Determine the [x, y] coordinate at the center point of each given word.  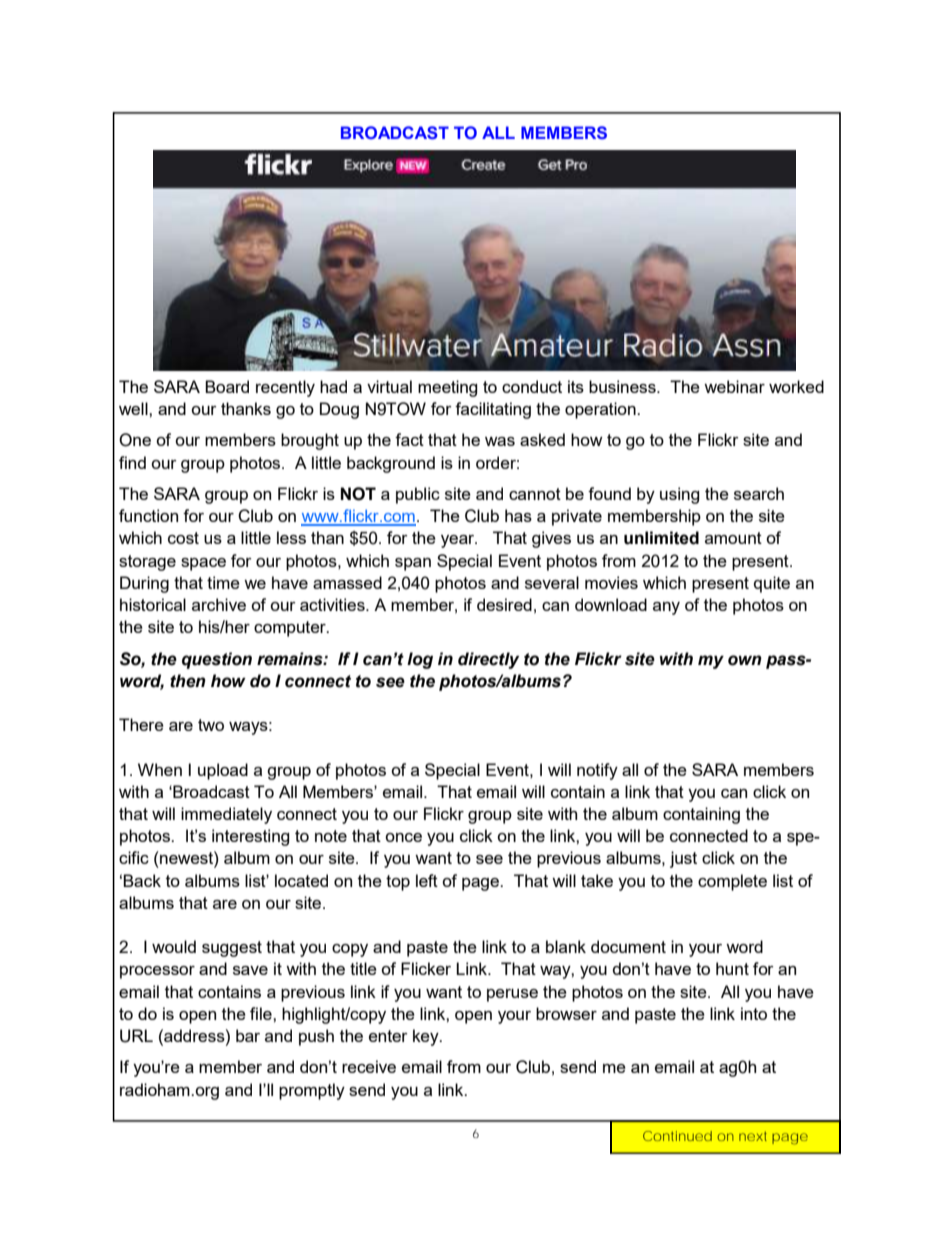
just [683, 859]
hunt [732, 968]
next [753, 1136]
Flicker [426, 968]
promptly [312, 1091]
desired [504, 604]
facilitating [493, 410]
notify [597, 771]
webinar [734, 386]
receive [369, 1066]
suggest [232, 949]
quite [772, 584]
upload [223, 771]
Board [227, 386]
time [223, 582]
